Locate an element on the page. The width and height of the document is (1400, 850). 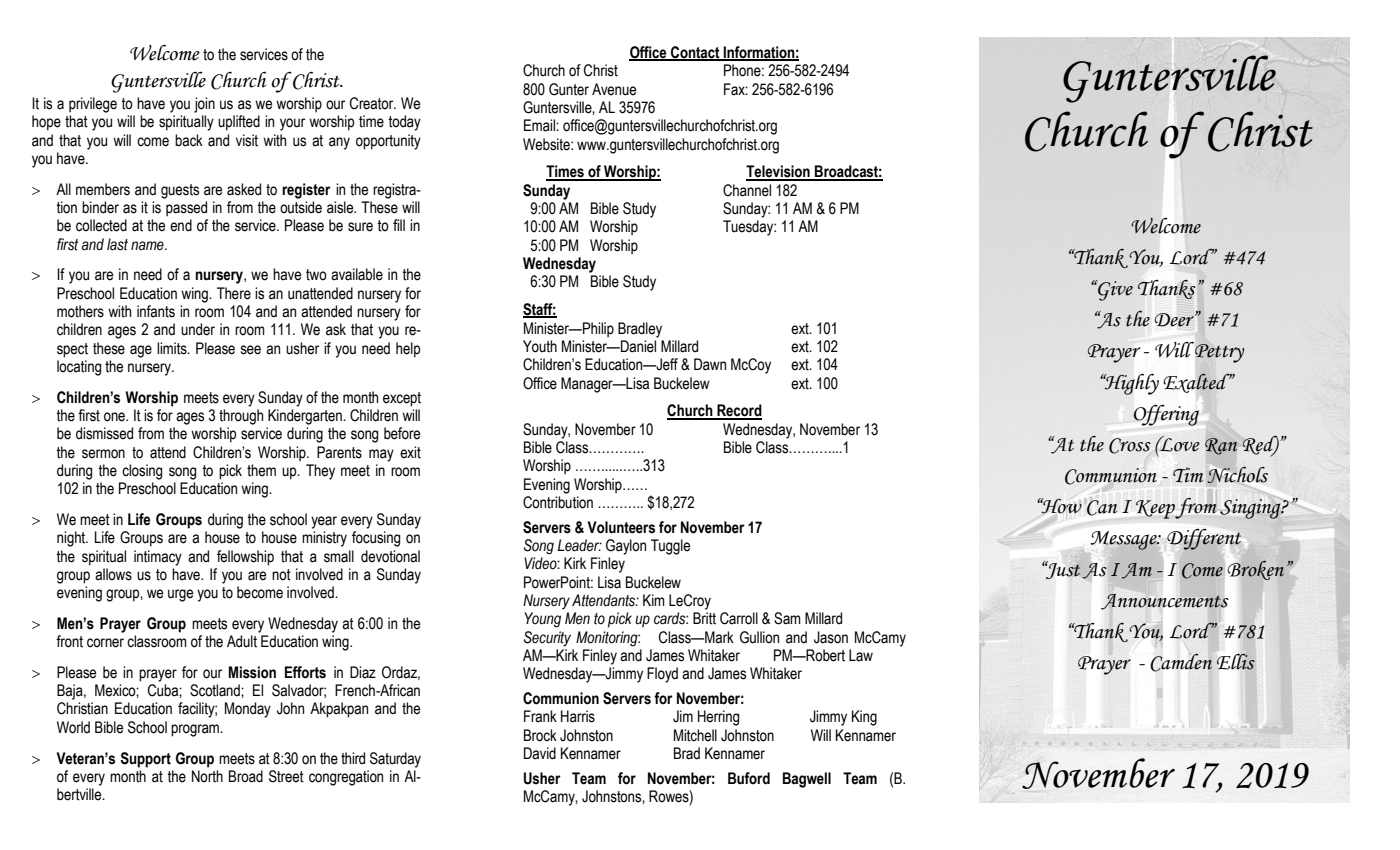
join is located at coordinates (204, 105).
